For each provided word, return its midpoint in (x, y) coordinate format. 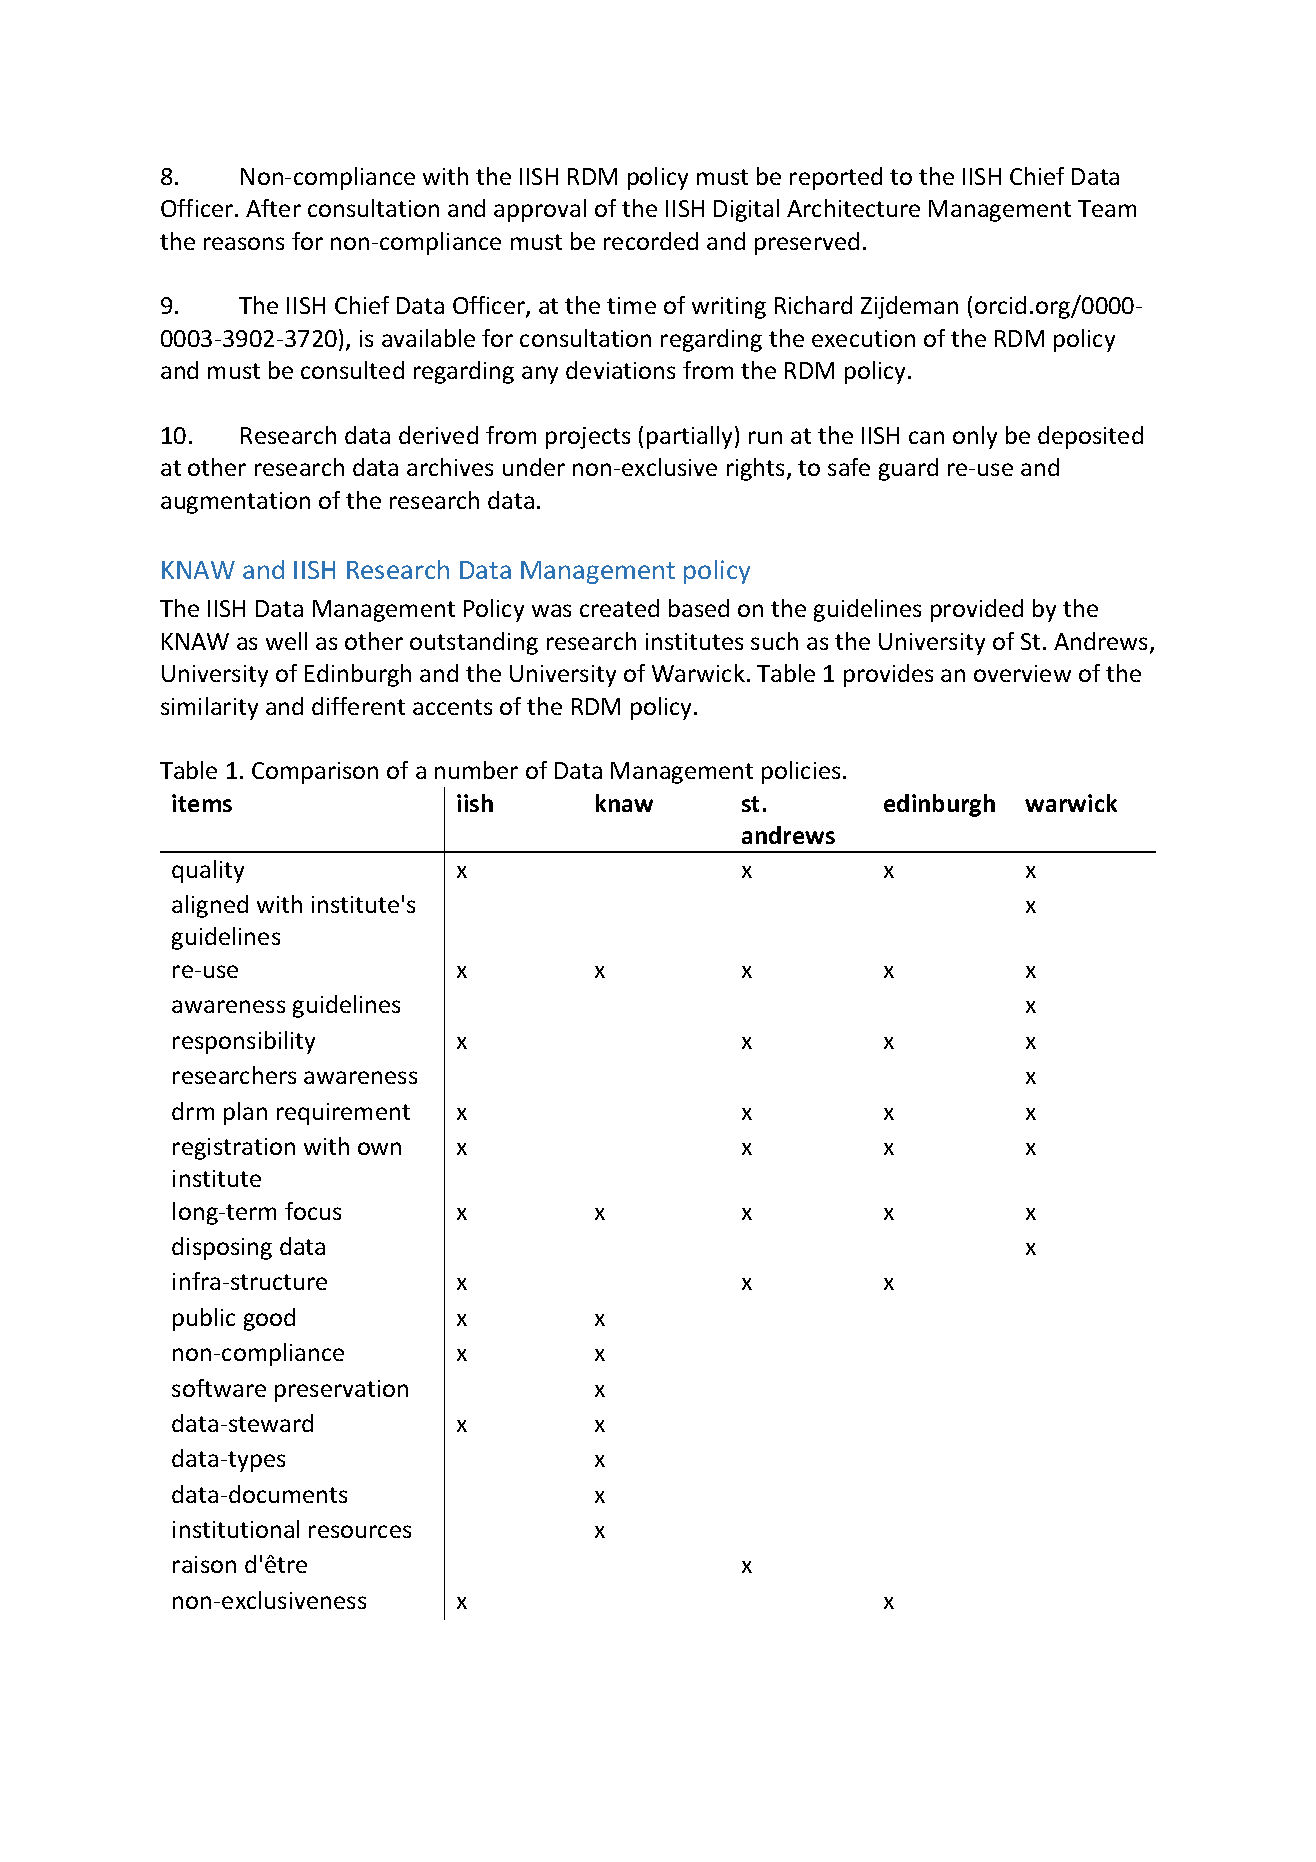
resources (360, 1531)
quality (208, 871)
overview (1022, 673)
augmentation (235, 503)
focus (313, 1211)
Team (1107, 208)
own (379, 1148)
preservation (341, 1391)
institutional (236, 1529)
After (273, 208)
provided (977, 610)
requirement (343, 1114)
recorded (651, 241)
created (619, 608)
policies (801, 772)
